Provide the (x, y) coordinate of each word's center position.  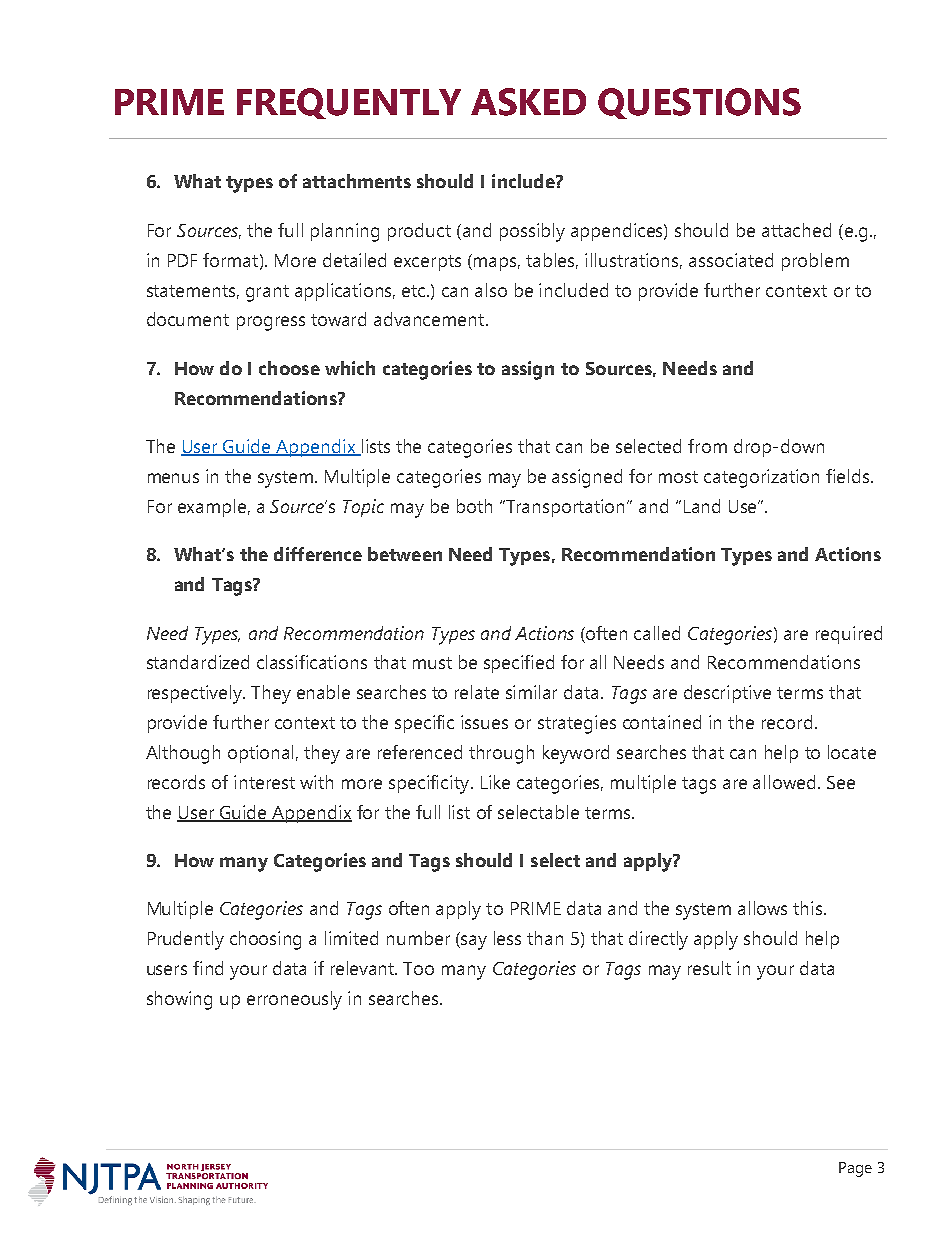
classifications (312, 662)
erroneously (294, 1000)
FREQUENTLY (349, 103)
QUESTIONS (699, 103)
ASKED (528, 102)
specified (519, 664)
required (849, 635)
